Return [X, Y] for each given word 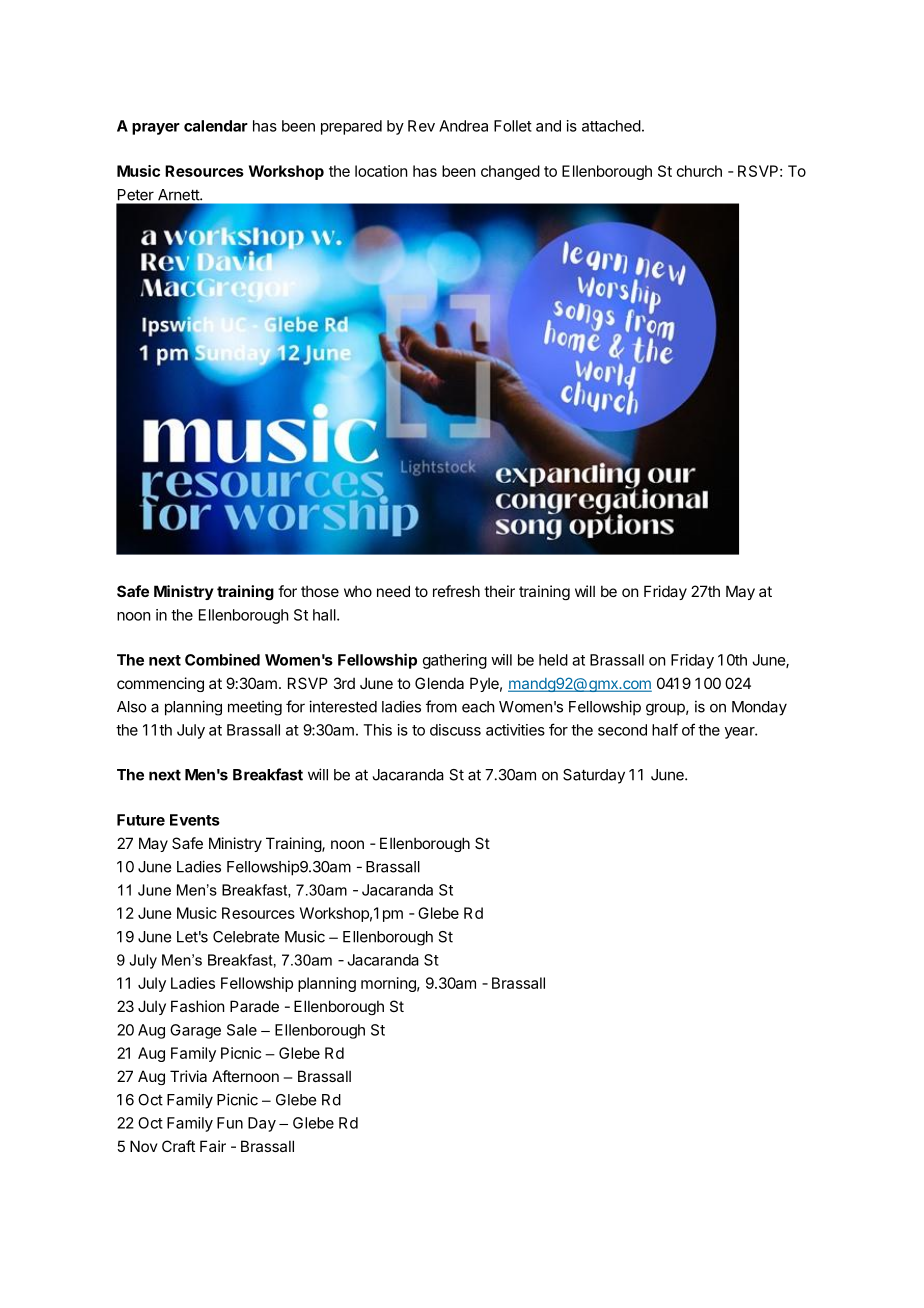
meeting [255, 708]
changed [510, 172]
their [499, 591]
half [665, 729]
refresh [456, 591]
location [381, 171]
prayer [156, 129]
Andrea [463, 126]
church [699, 171]
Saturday [594, 776]
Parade [254, 1006]
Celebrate [246, 937]
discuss [455, 730]
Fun [230, 1123]
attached [611, 126]
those [320, 591]
